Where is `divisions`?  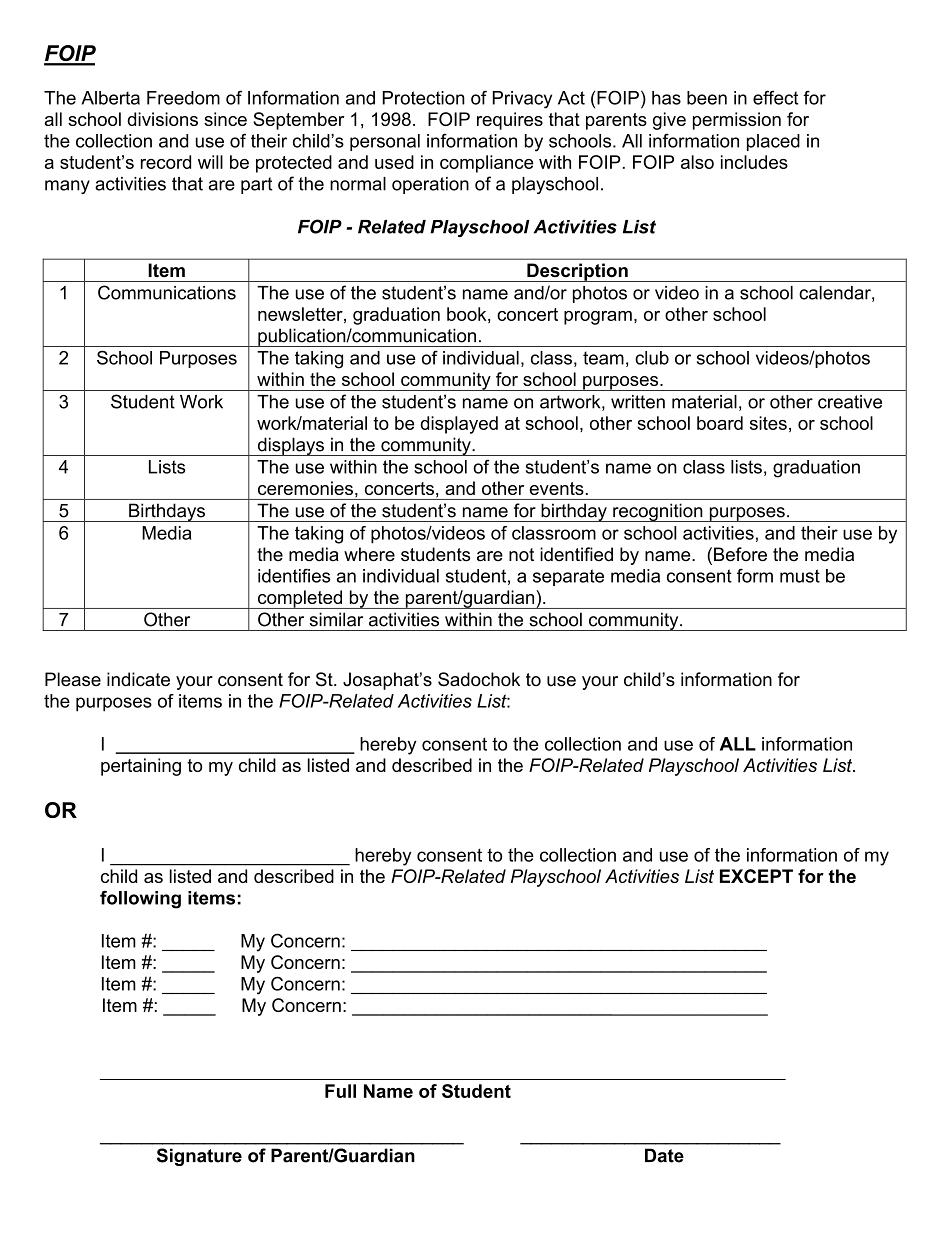
divisions is located at coordinates (162, 119).
